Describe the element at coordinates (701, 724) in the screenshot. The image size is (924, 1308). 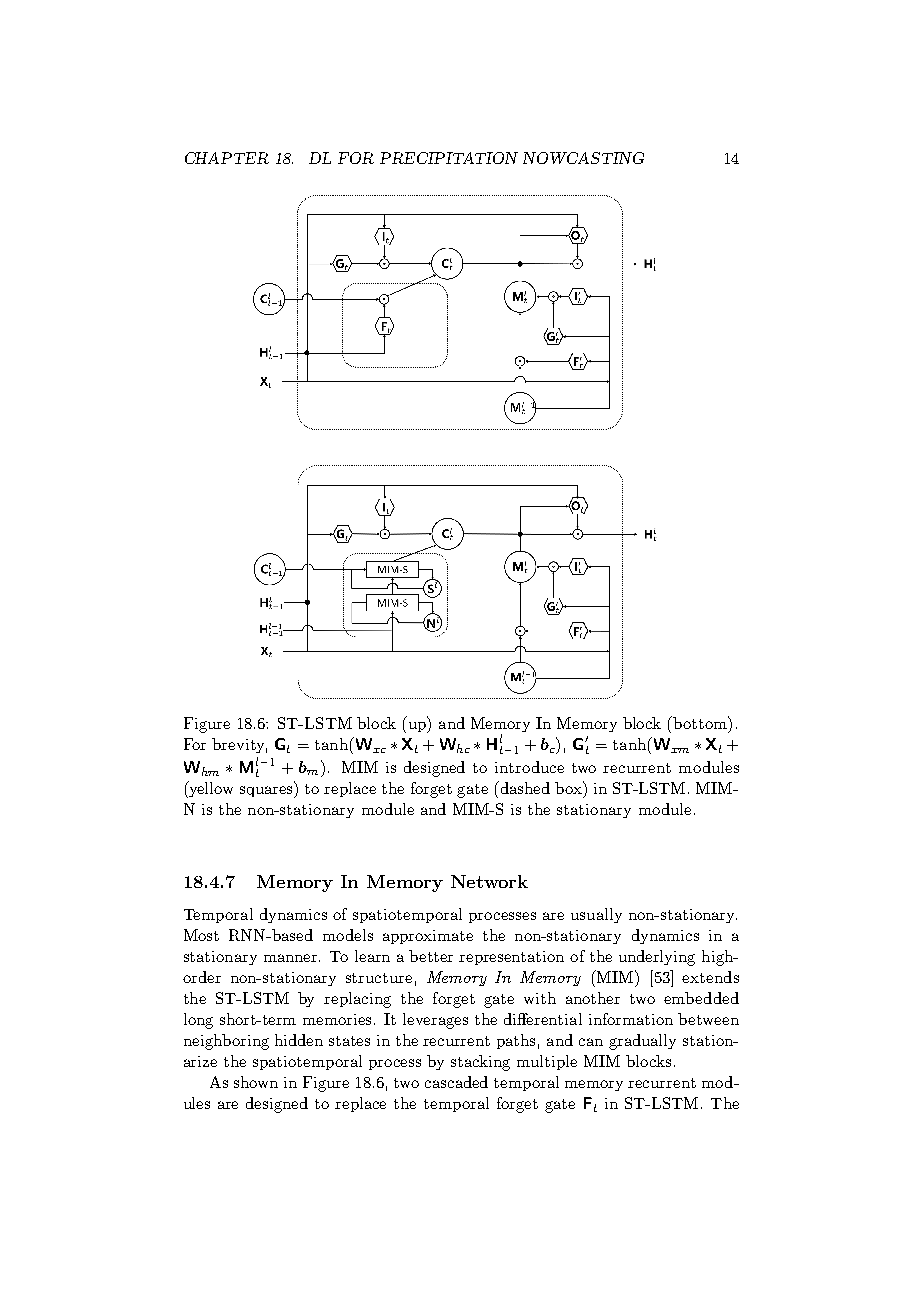
I see `bottom` at that location.
